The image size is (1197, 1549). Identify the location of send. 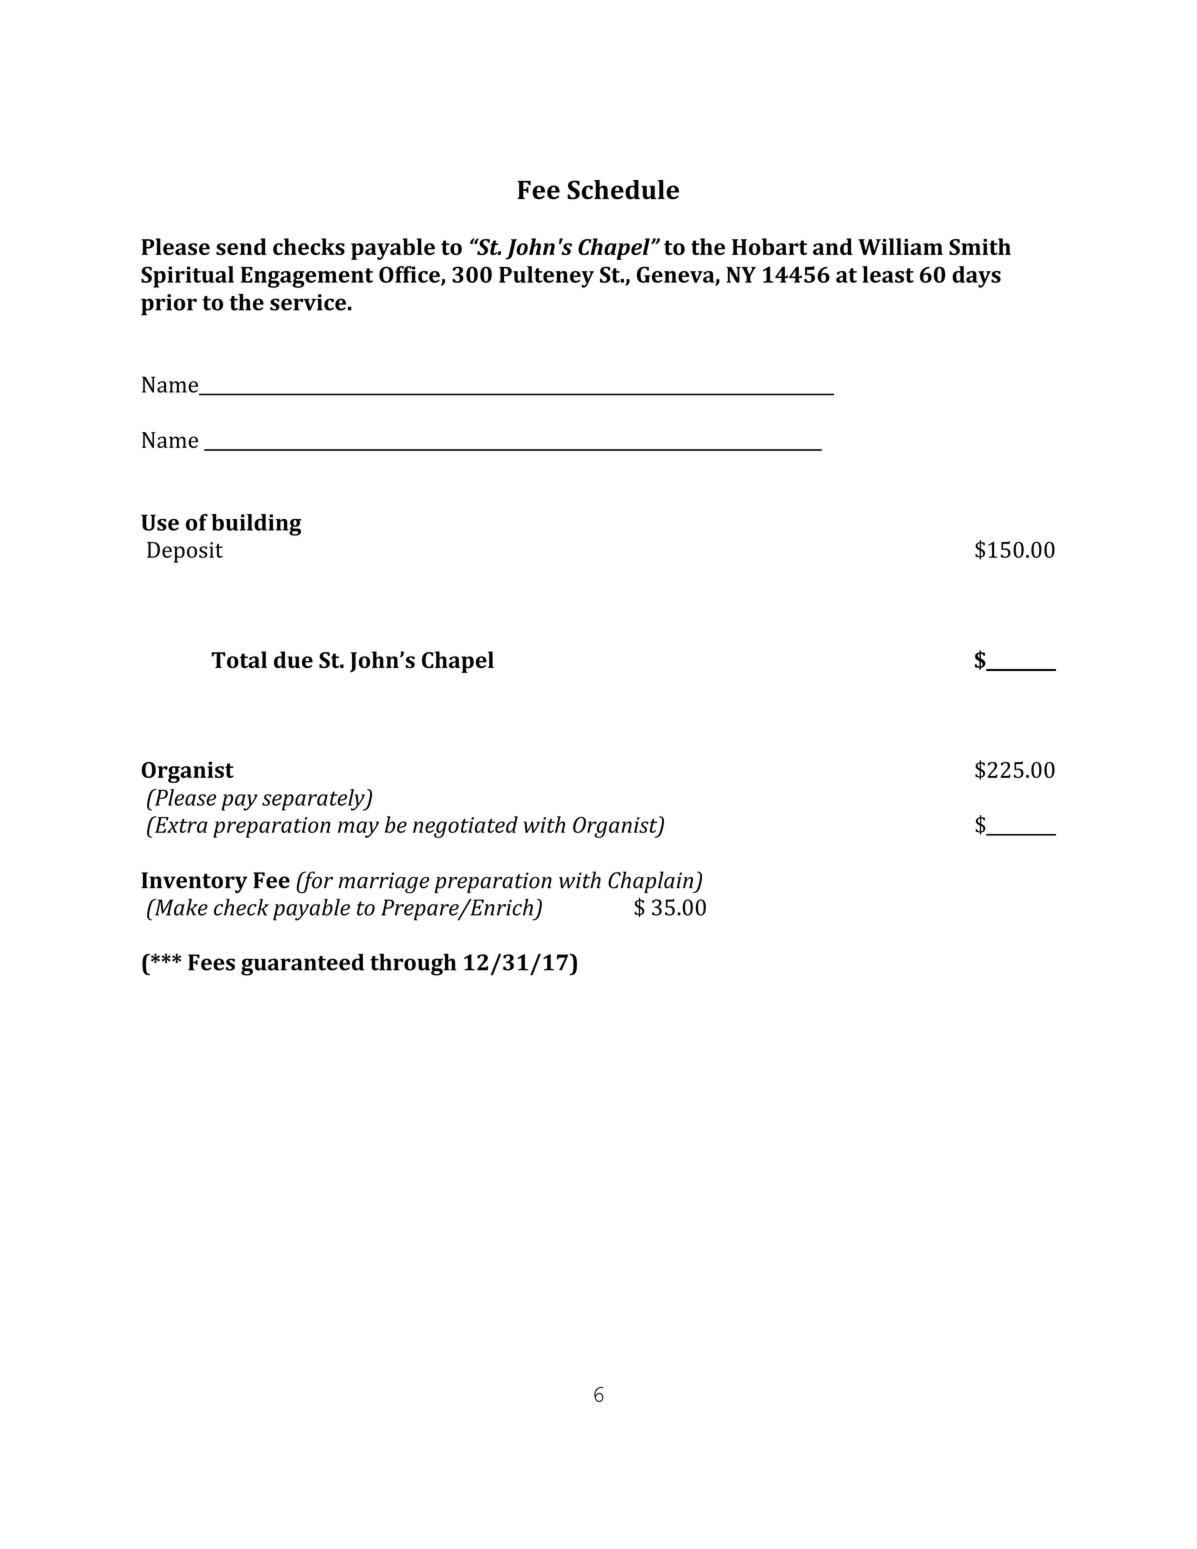
(241, 246).
